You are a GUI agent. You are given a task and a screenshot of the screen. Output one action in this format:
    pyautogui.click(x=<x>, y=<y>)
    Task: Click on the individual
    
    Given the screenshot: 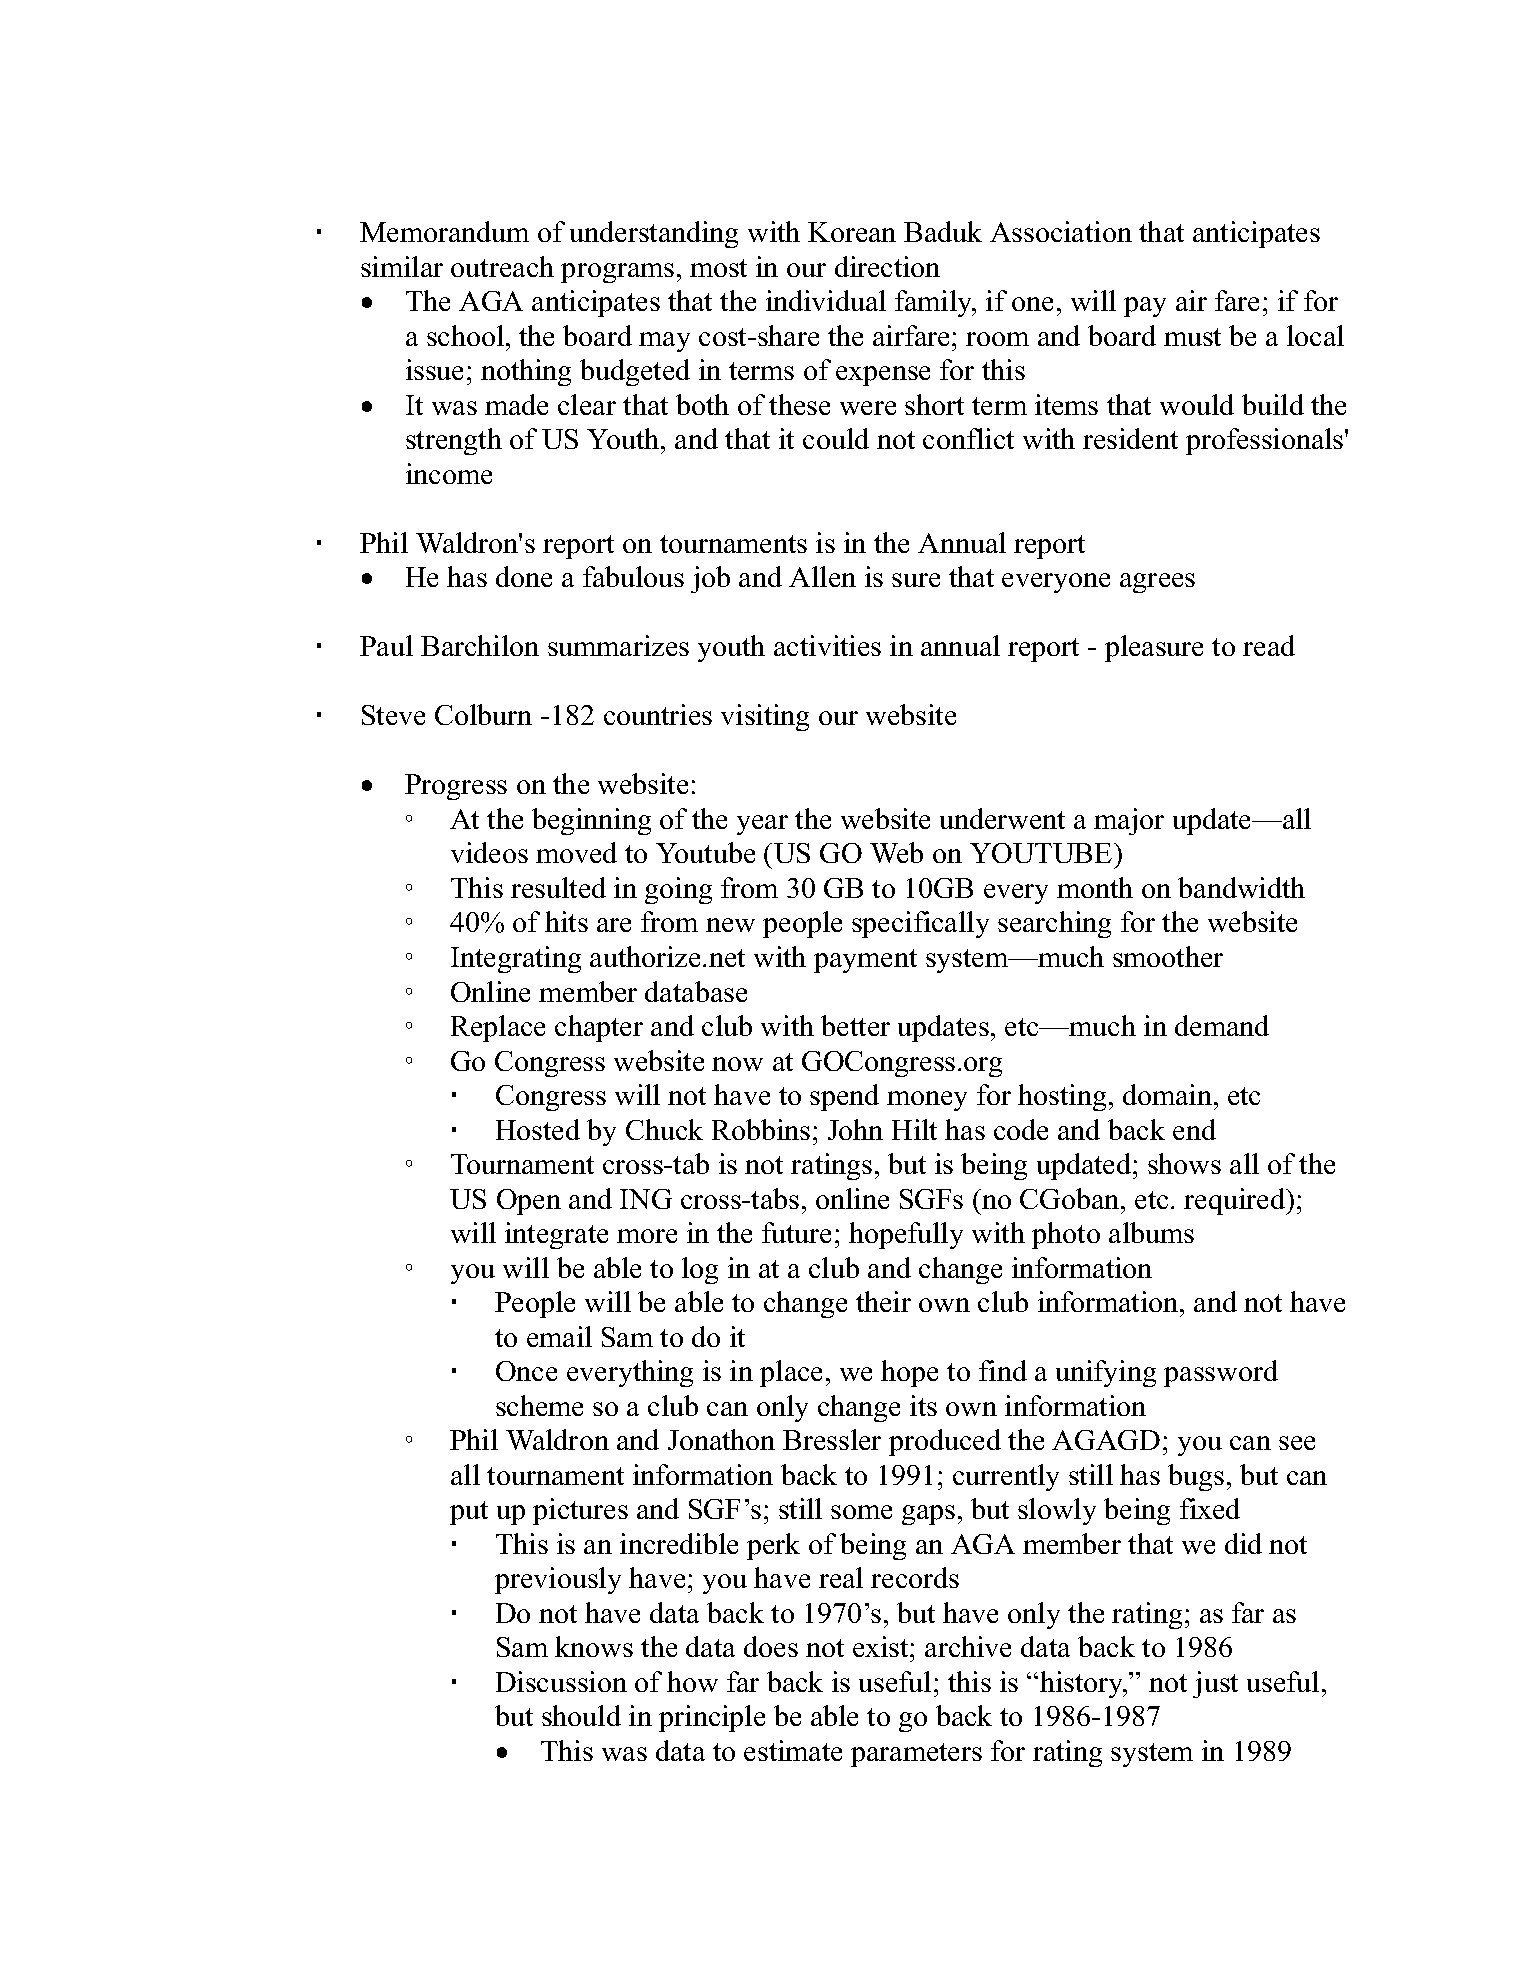 What is the action you would take?
    pyautogui.click(x=826, y=300)
